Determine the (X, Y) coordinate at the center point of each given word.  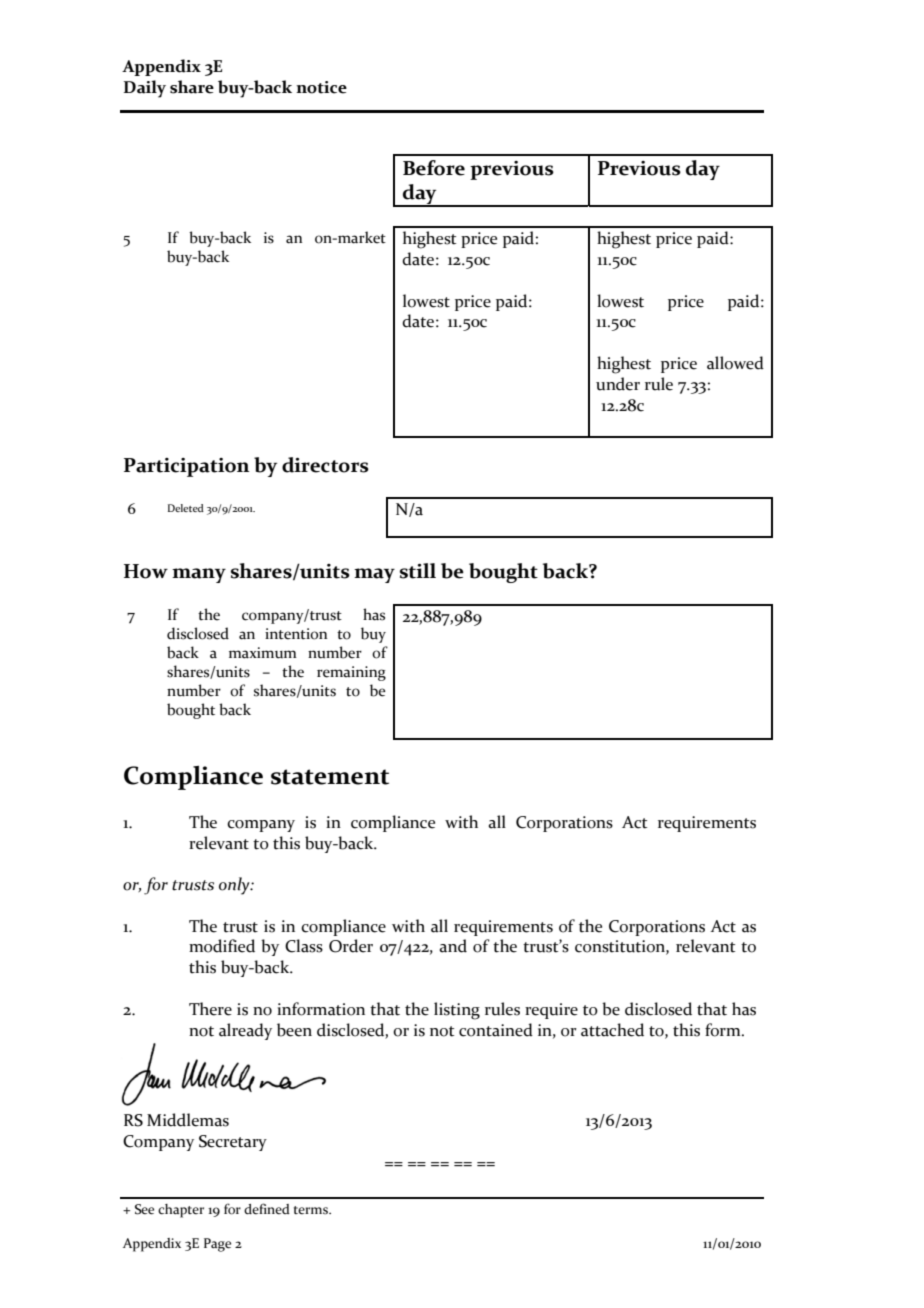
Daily (145, 89)
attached (612, 1030)
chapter (181, 1211)
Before (434, 168)
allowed (735, 363)
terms (312, 1210)
